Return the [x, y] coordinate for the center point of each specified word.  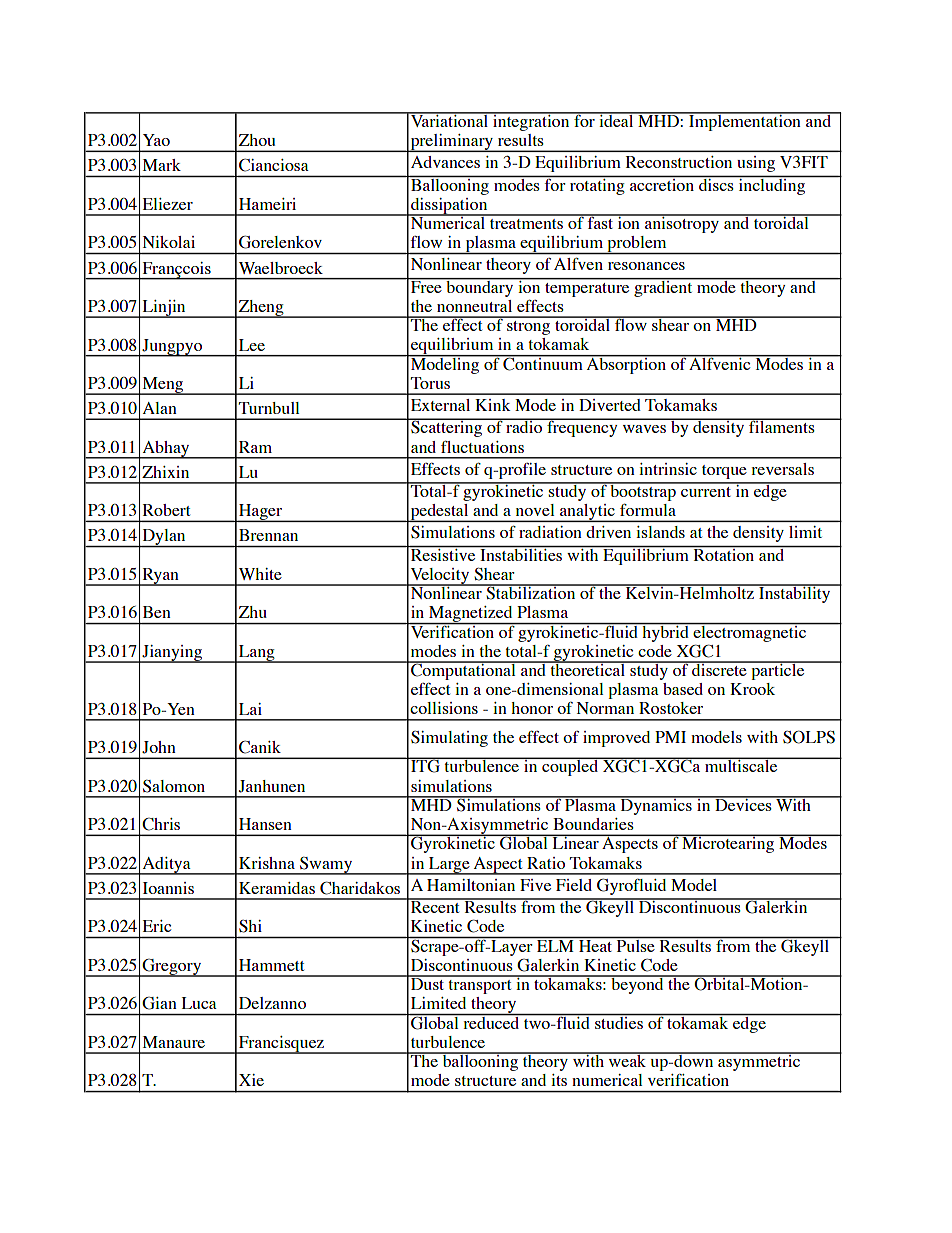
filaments [782, 426]
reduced [491, 1021]
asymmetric [759, 1062]
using [756, 164]
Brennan [268, 535]
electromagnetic [749, 632]
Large [449, 866]
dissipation [449, 207]
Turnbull [269, 408]
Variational [450, 119]
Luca [199, 1003]
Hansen [265, 824]
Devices [743, 803]
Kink [493, 405]
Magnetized [471, 615]
